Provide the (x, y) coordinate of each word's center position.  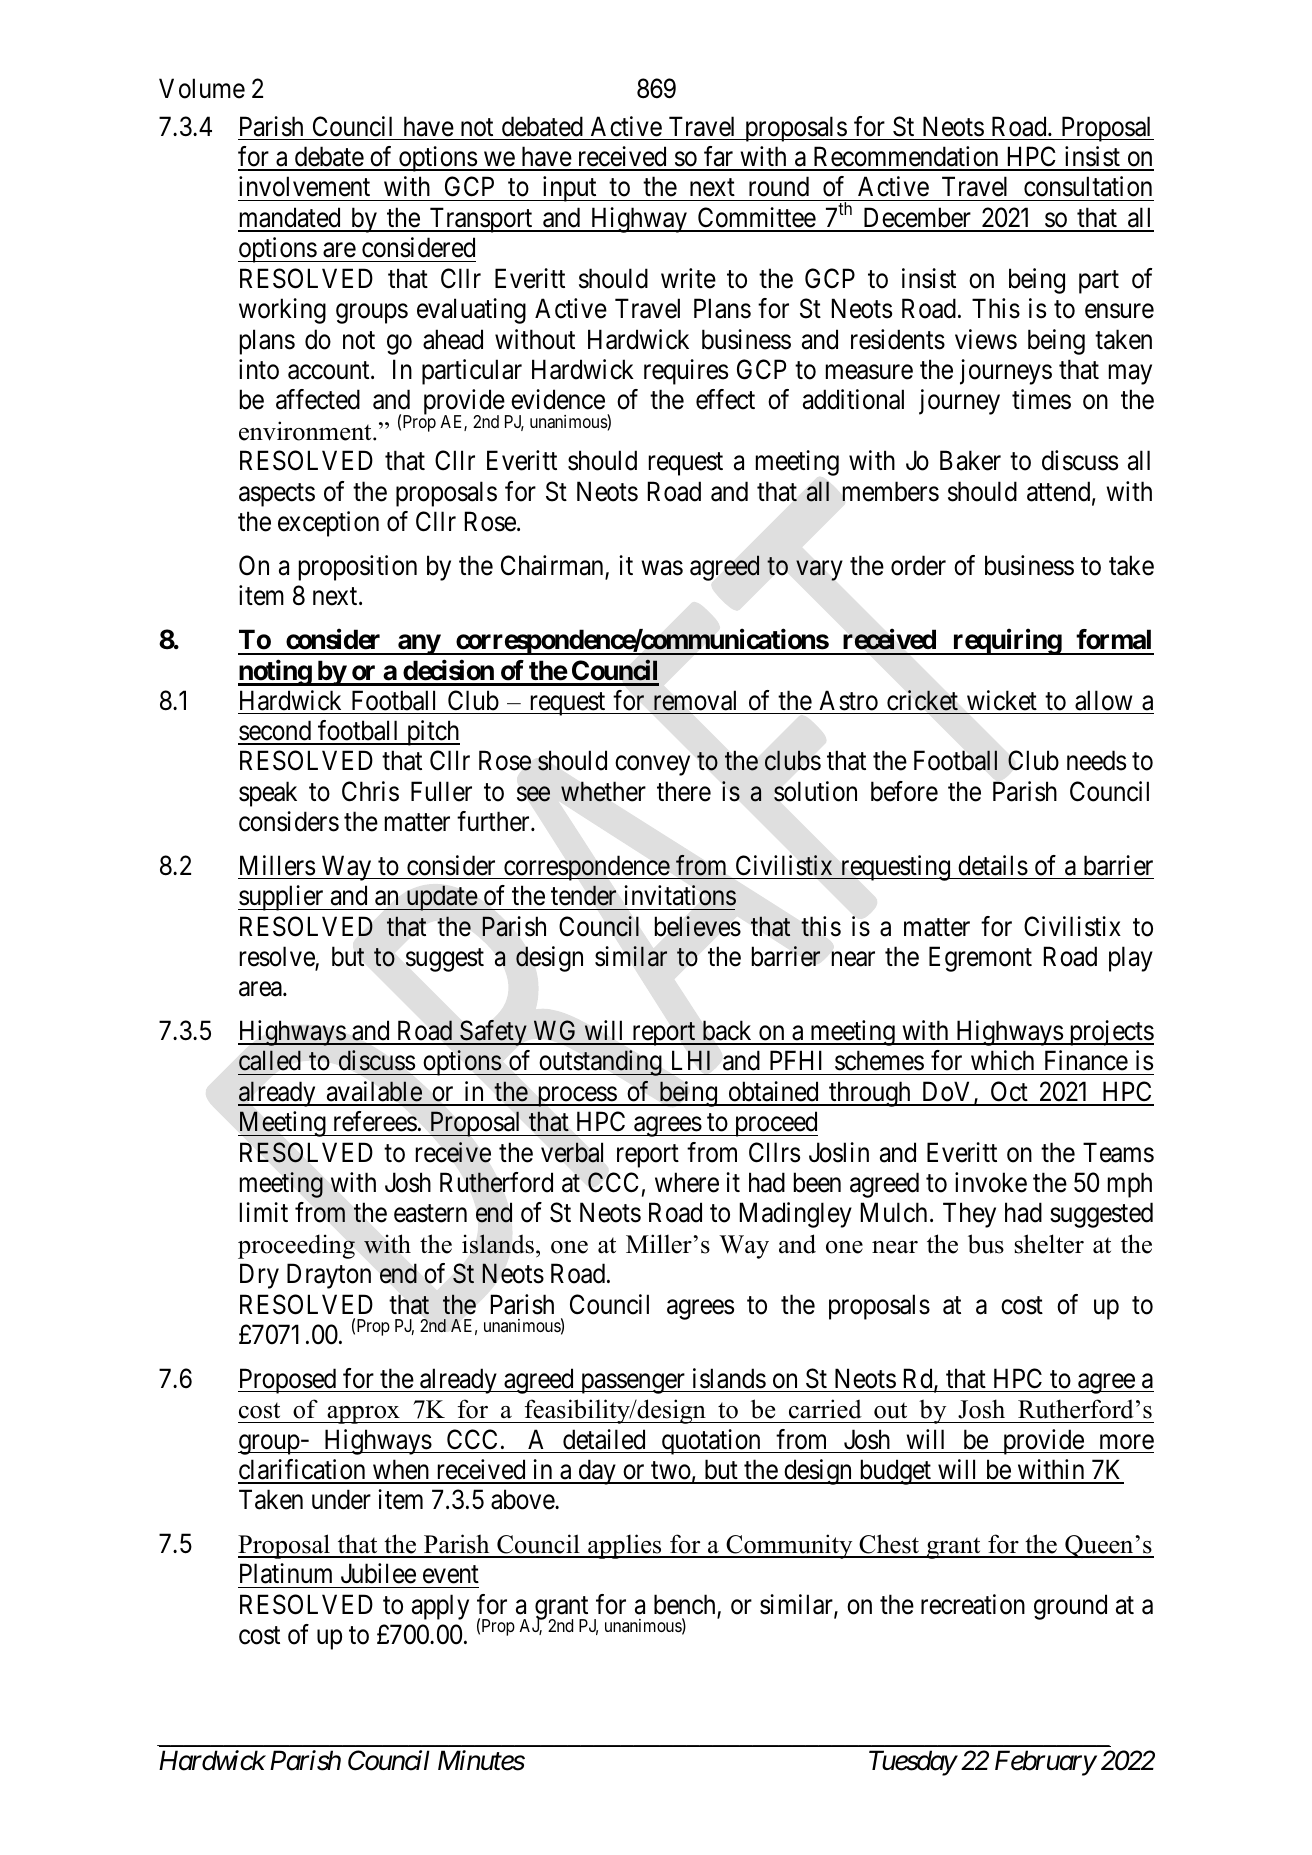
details (993, 865)
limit (264, 1212)
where (687, 1182)
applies (625, 1546)
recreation (973, 1604)
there (684, 791)
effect (725, 399)
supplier (282, 898)
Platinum (286, 1573)
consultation (1088, 186)
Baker (970, 460)
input (569, 189)
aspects (277, 495)
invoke (991, 1182)
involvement (304, 186)
